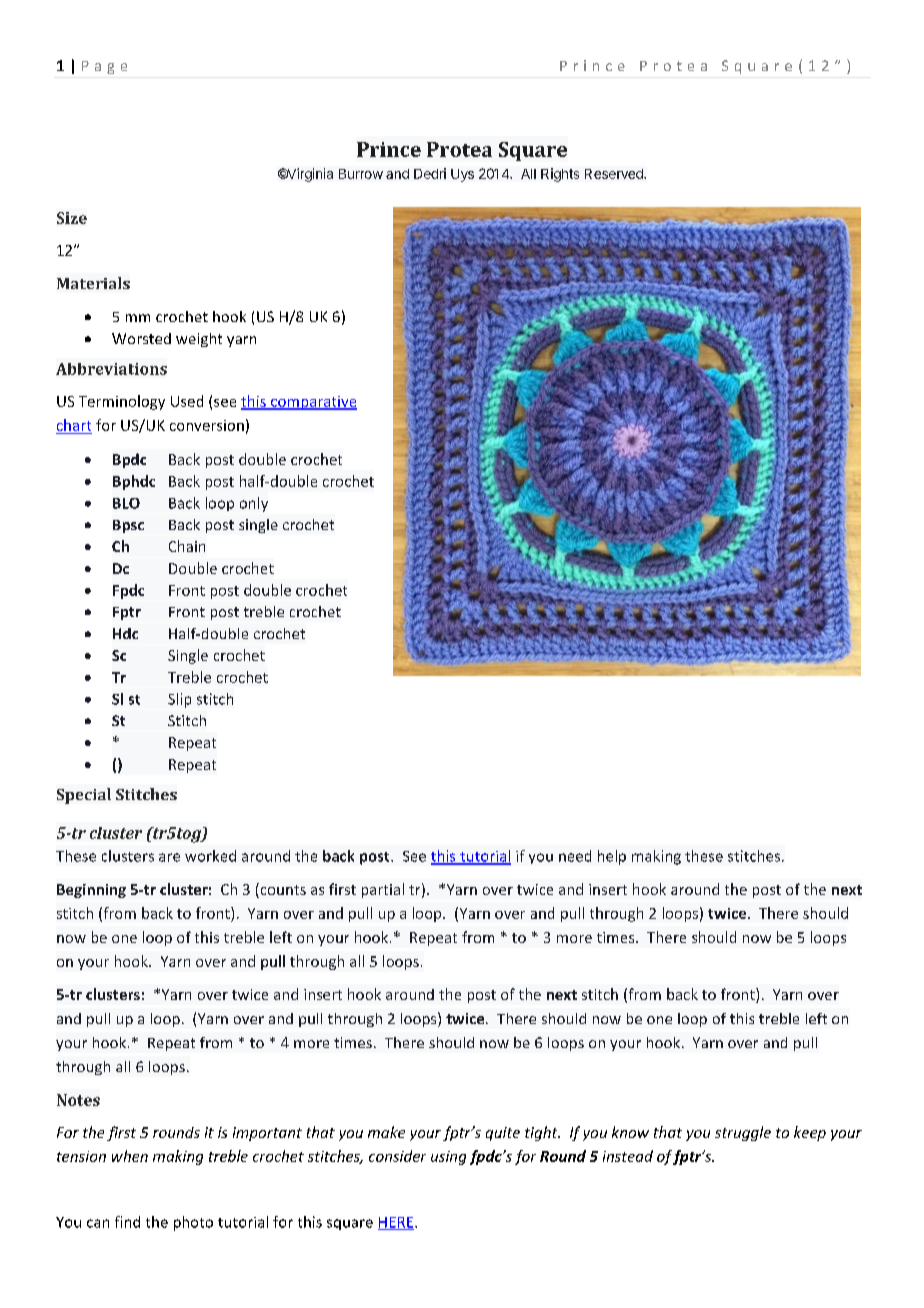  Describe the element at coordinates (448, 1158) in the image. I see `using` at that location.
